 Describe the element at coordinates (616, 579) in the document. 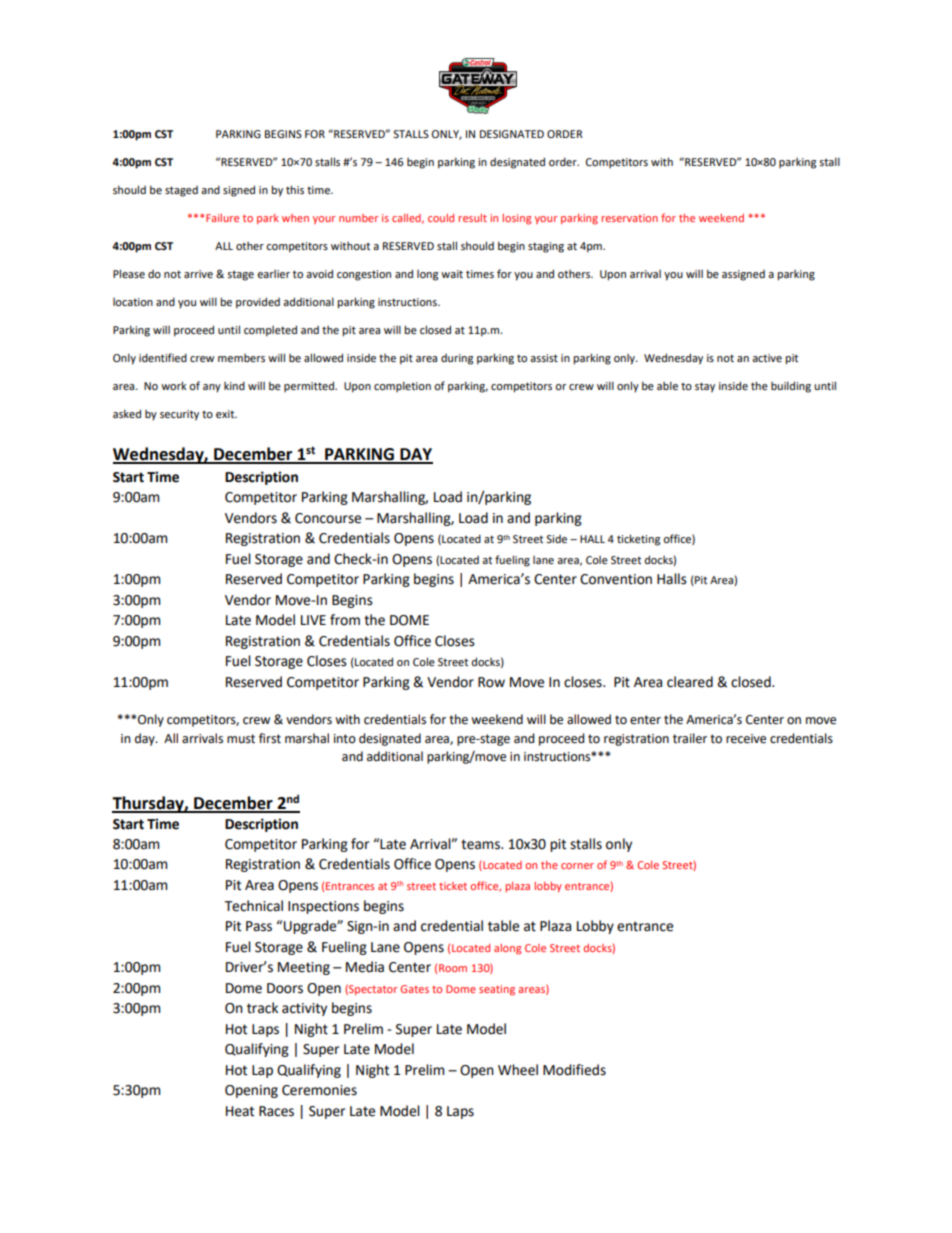

I see `Convention` at that location.
